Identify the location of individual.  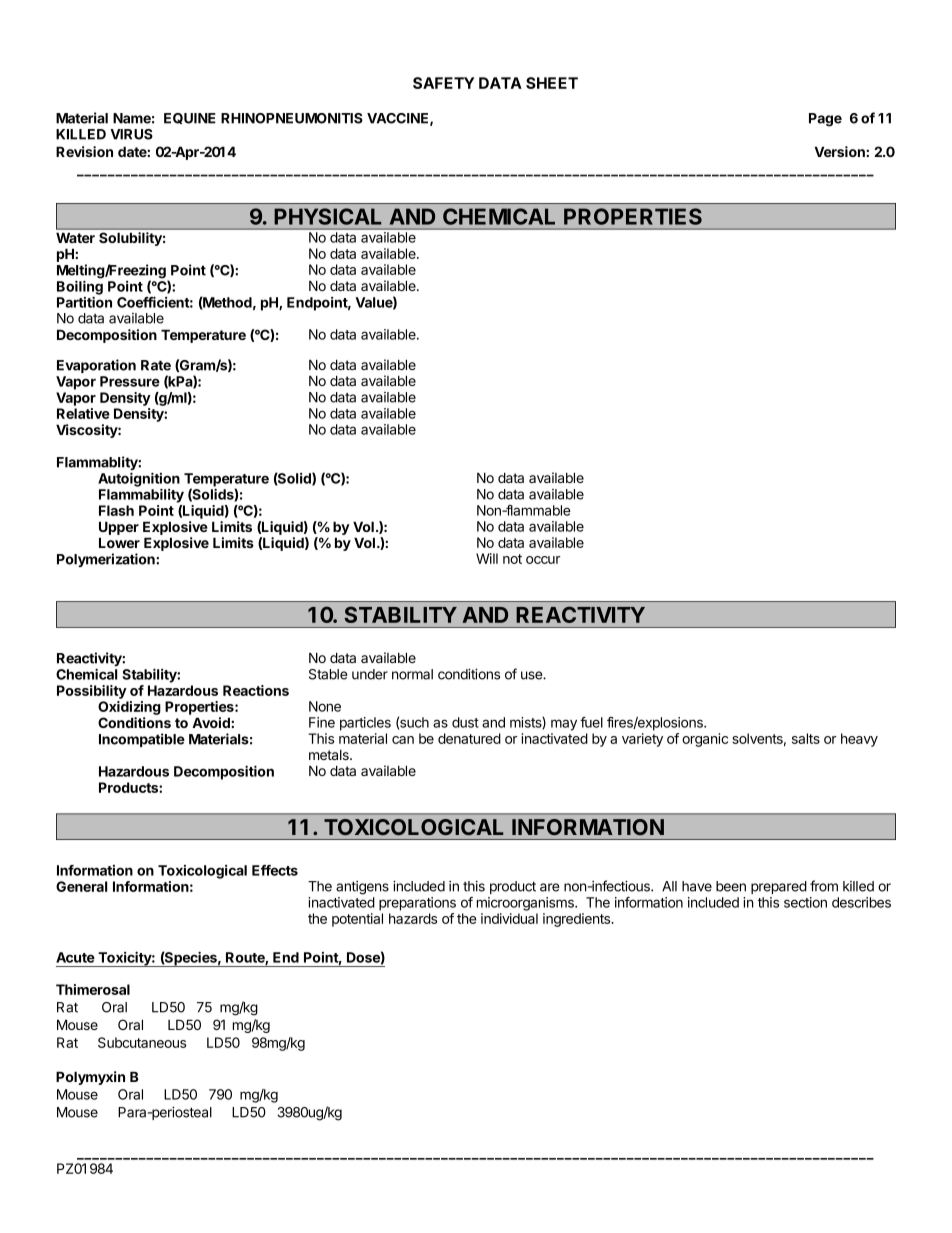
(509, 918).
